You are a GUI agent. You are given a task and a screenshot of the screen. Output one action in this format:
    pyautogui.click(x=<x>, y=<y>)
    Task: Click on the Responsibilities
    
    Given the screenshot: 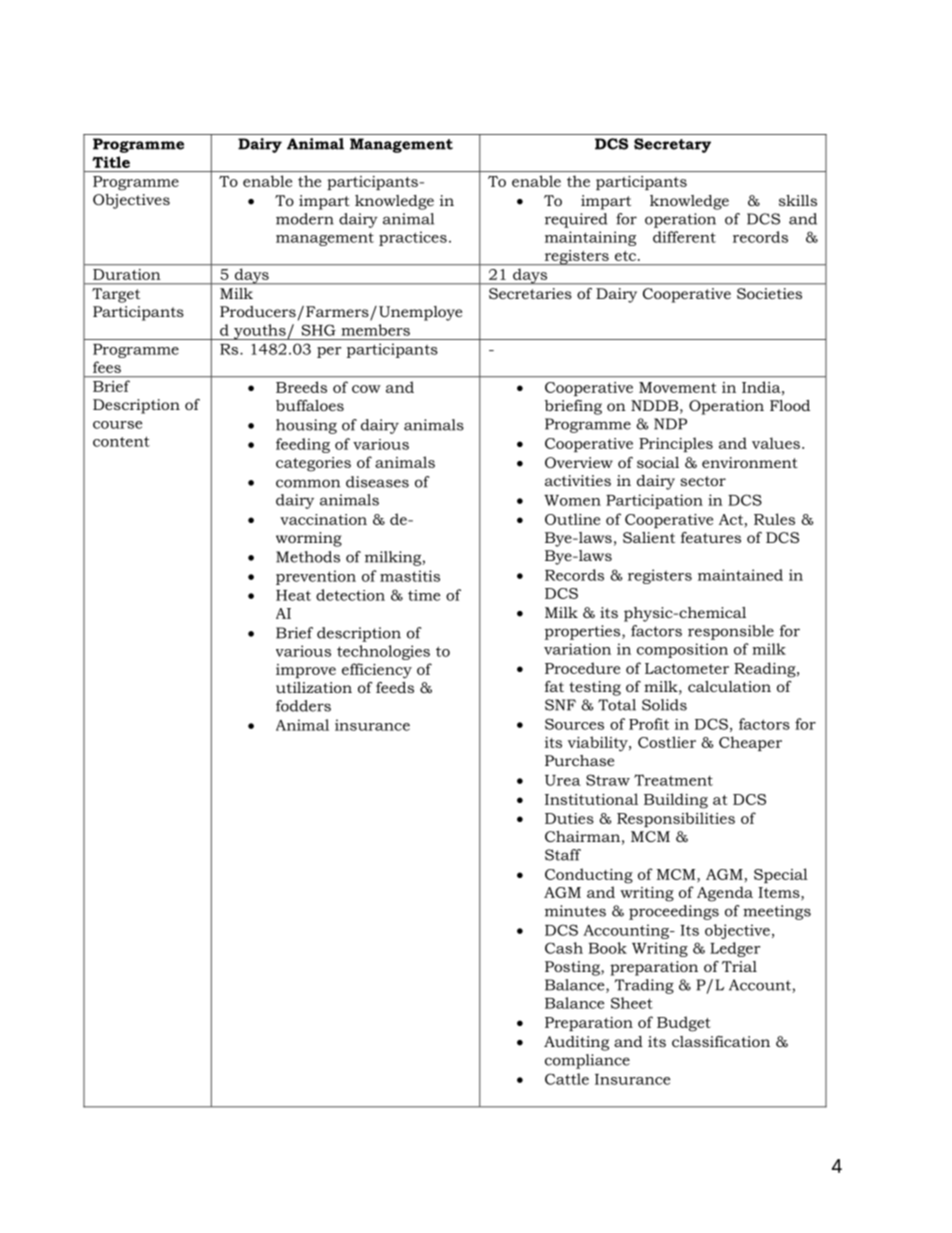 What is the action you would take?
    pyautogui.click(x=676, y=819)
